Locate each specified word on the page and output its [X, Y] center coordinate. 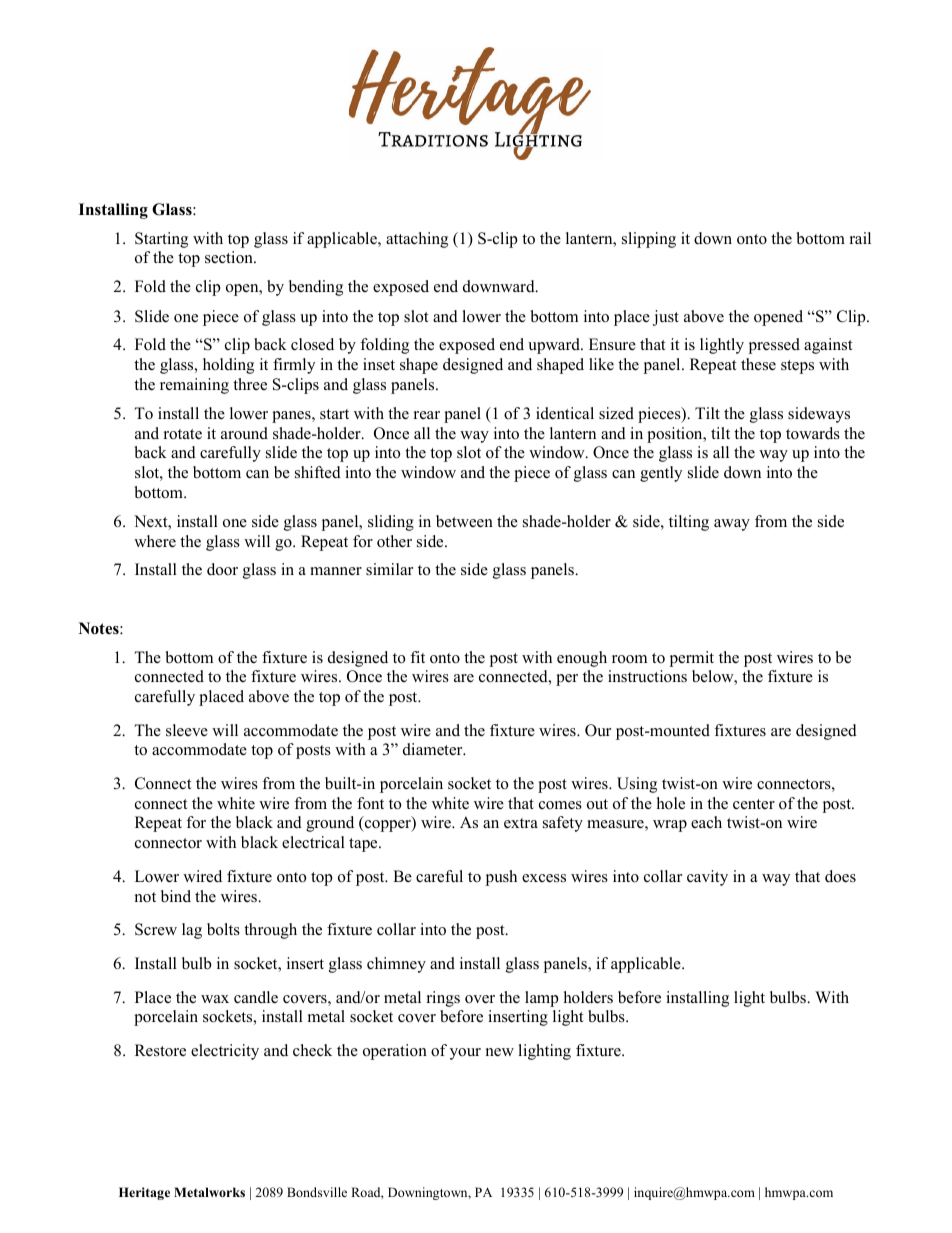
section [230, 257]
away [732, 525]
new [500, 1052]
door [222, 569]
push [501, 878]
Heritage [144, 1193]
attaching [417, 240]
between [464, 521]
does [840, 876]
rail [860, 238]
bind [176, 896]
